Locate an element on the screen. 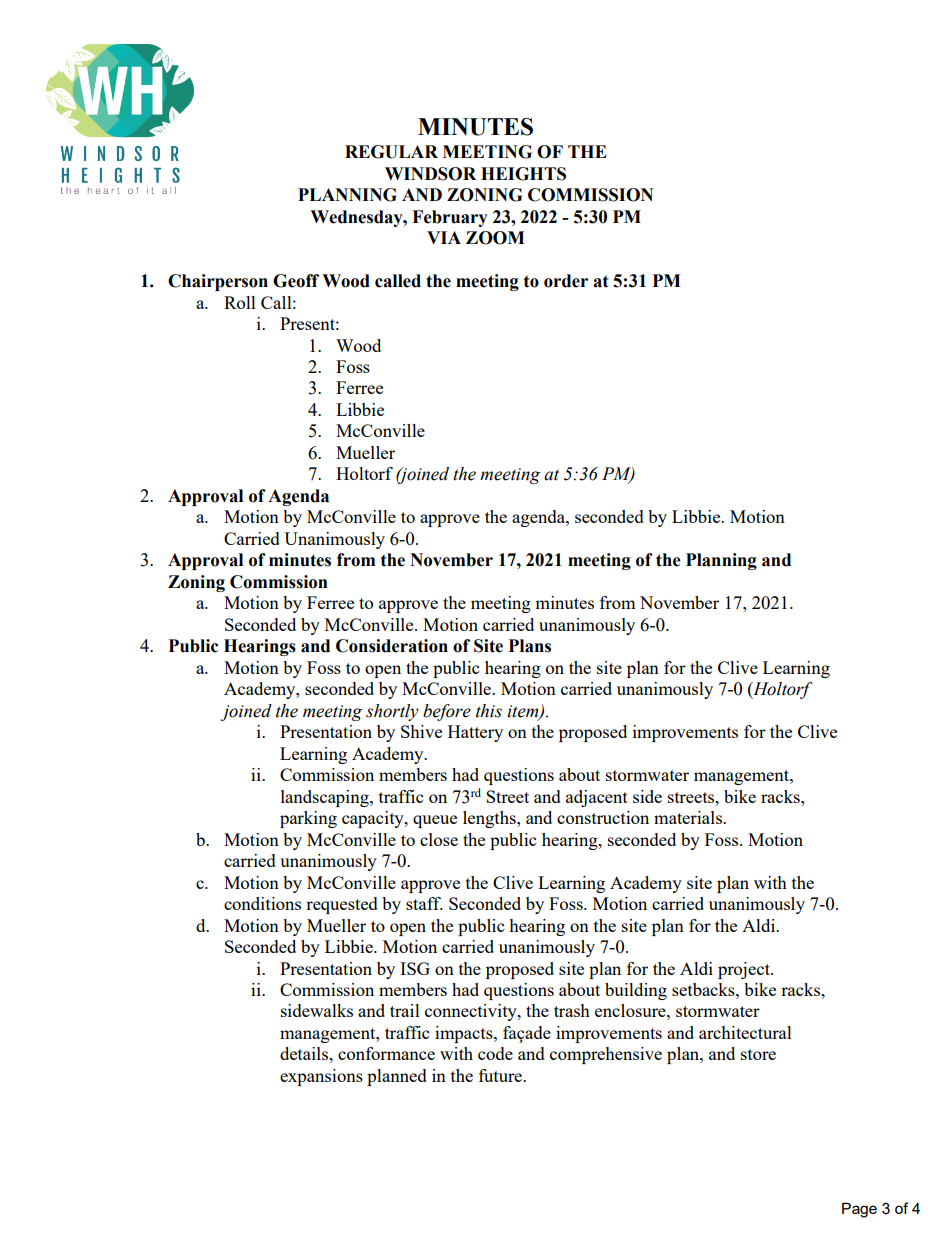  ZOOM is located at coordinates (495, 238).
